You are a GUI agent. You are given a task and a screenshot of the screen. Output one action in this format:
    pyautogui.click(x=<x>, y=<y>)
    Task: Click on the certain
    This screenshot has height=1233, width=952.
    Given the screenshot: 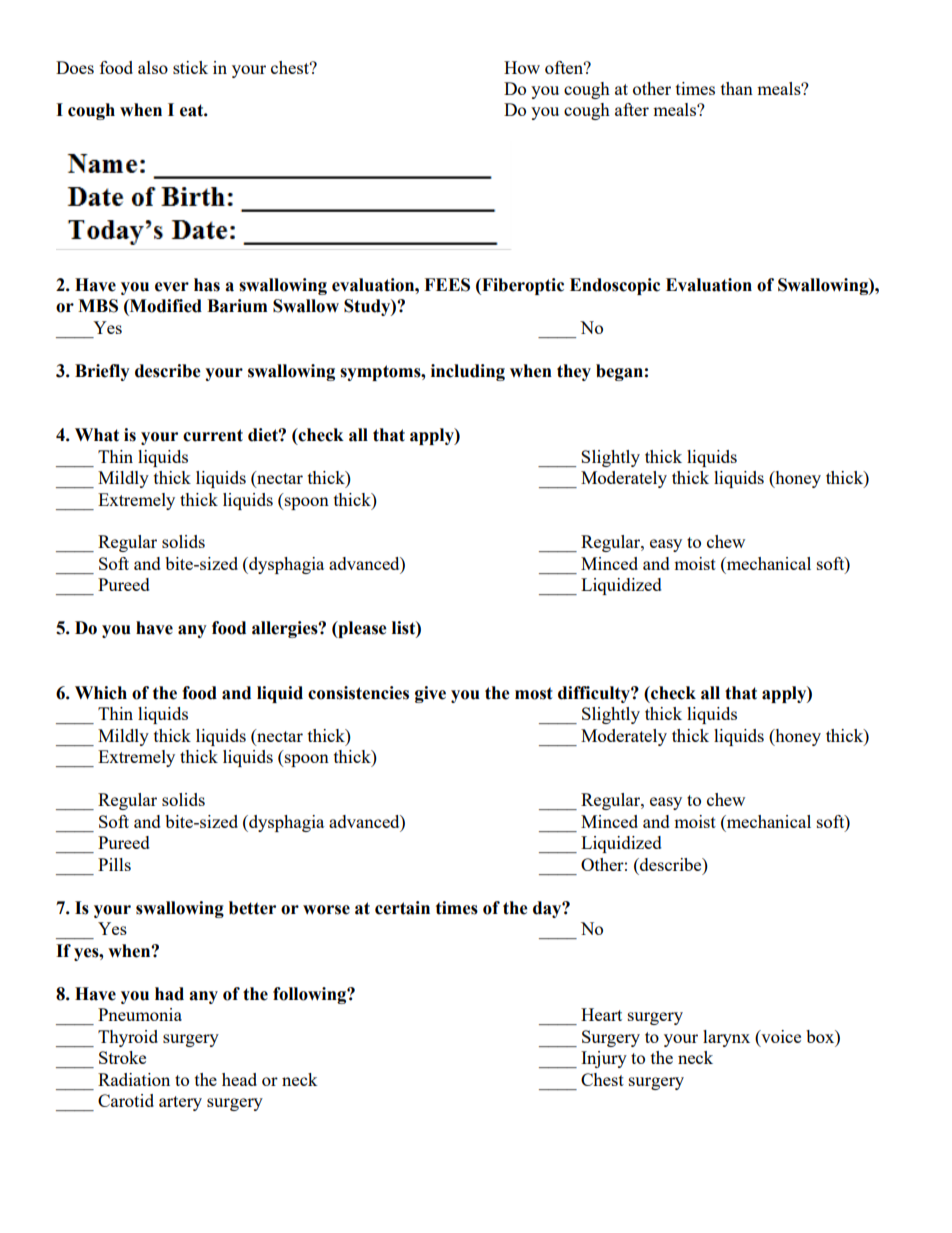 What is the action you would take?
    pyautogui.click(x=402, y=908)
